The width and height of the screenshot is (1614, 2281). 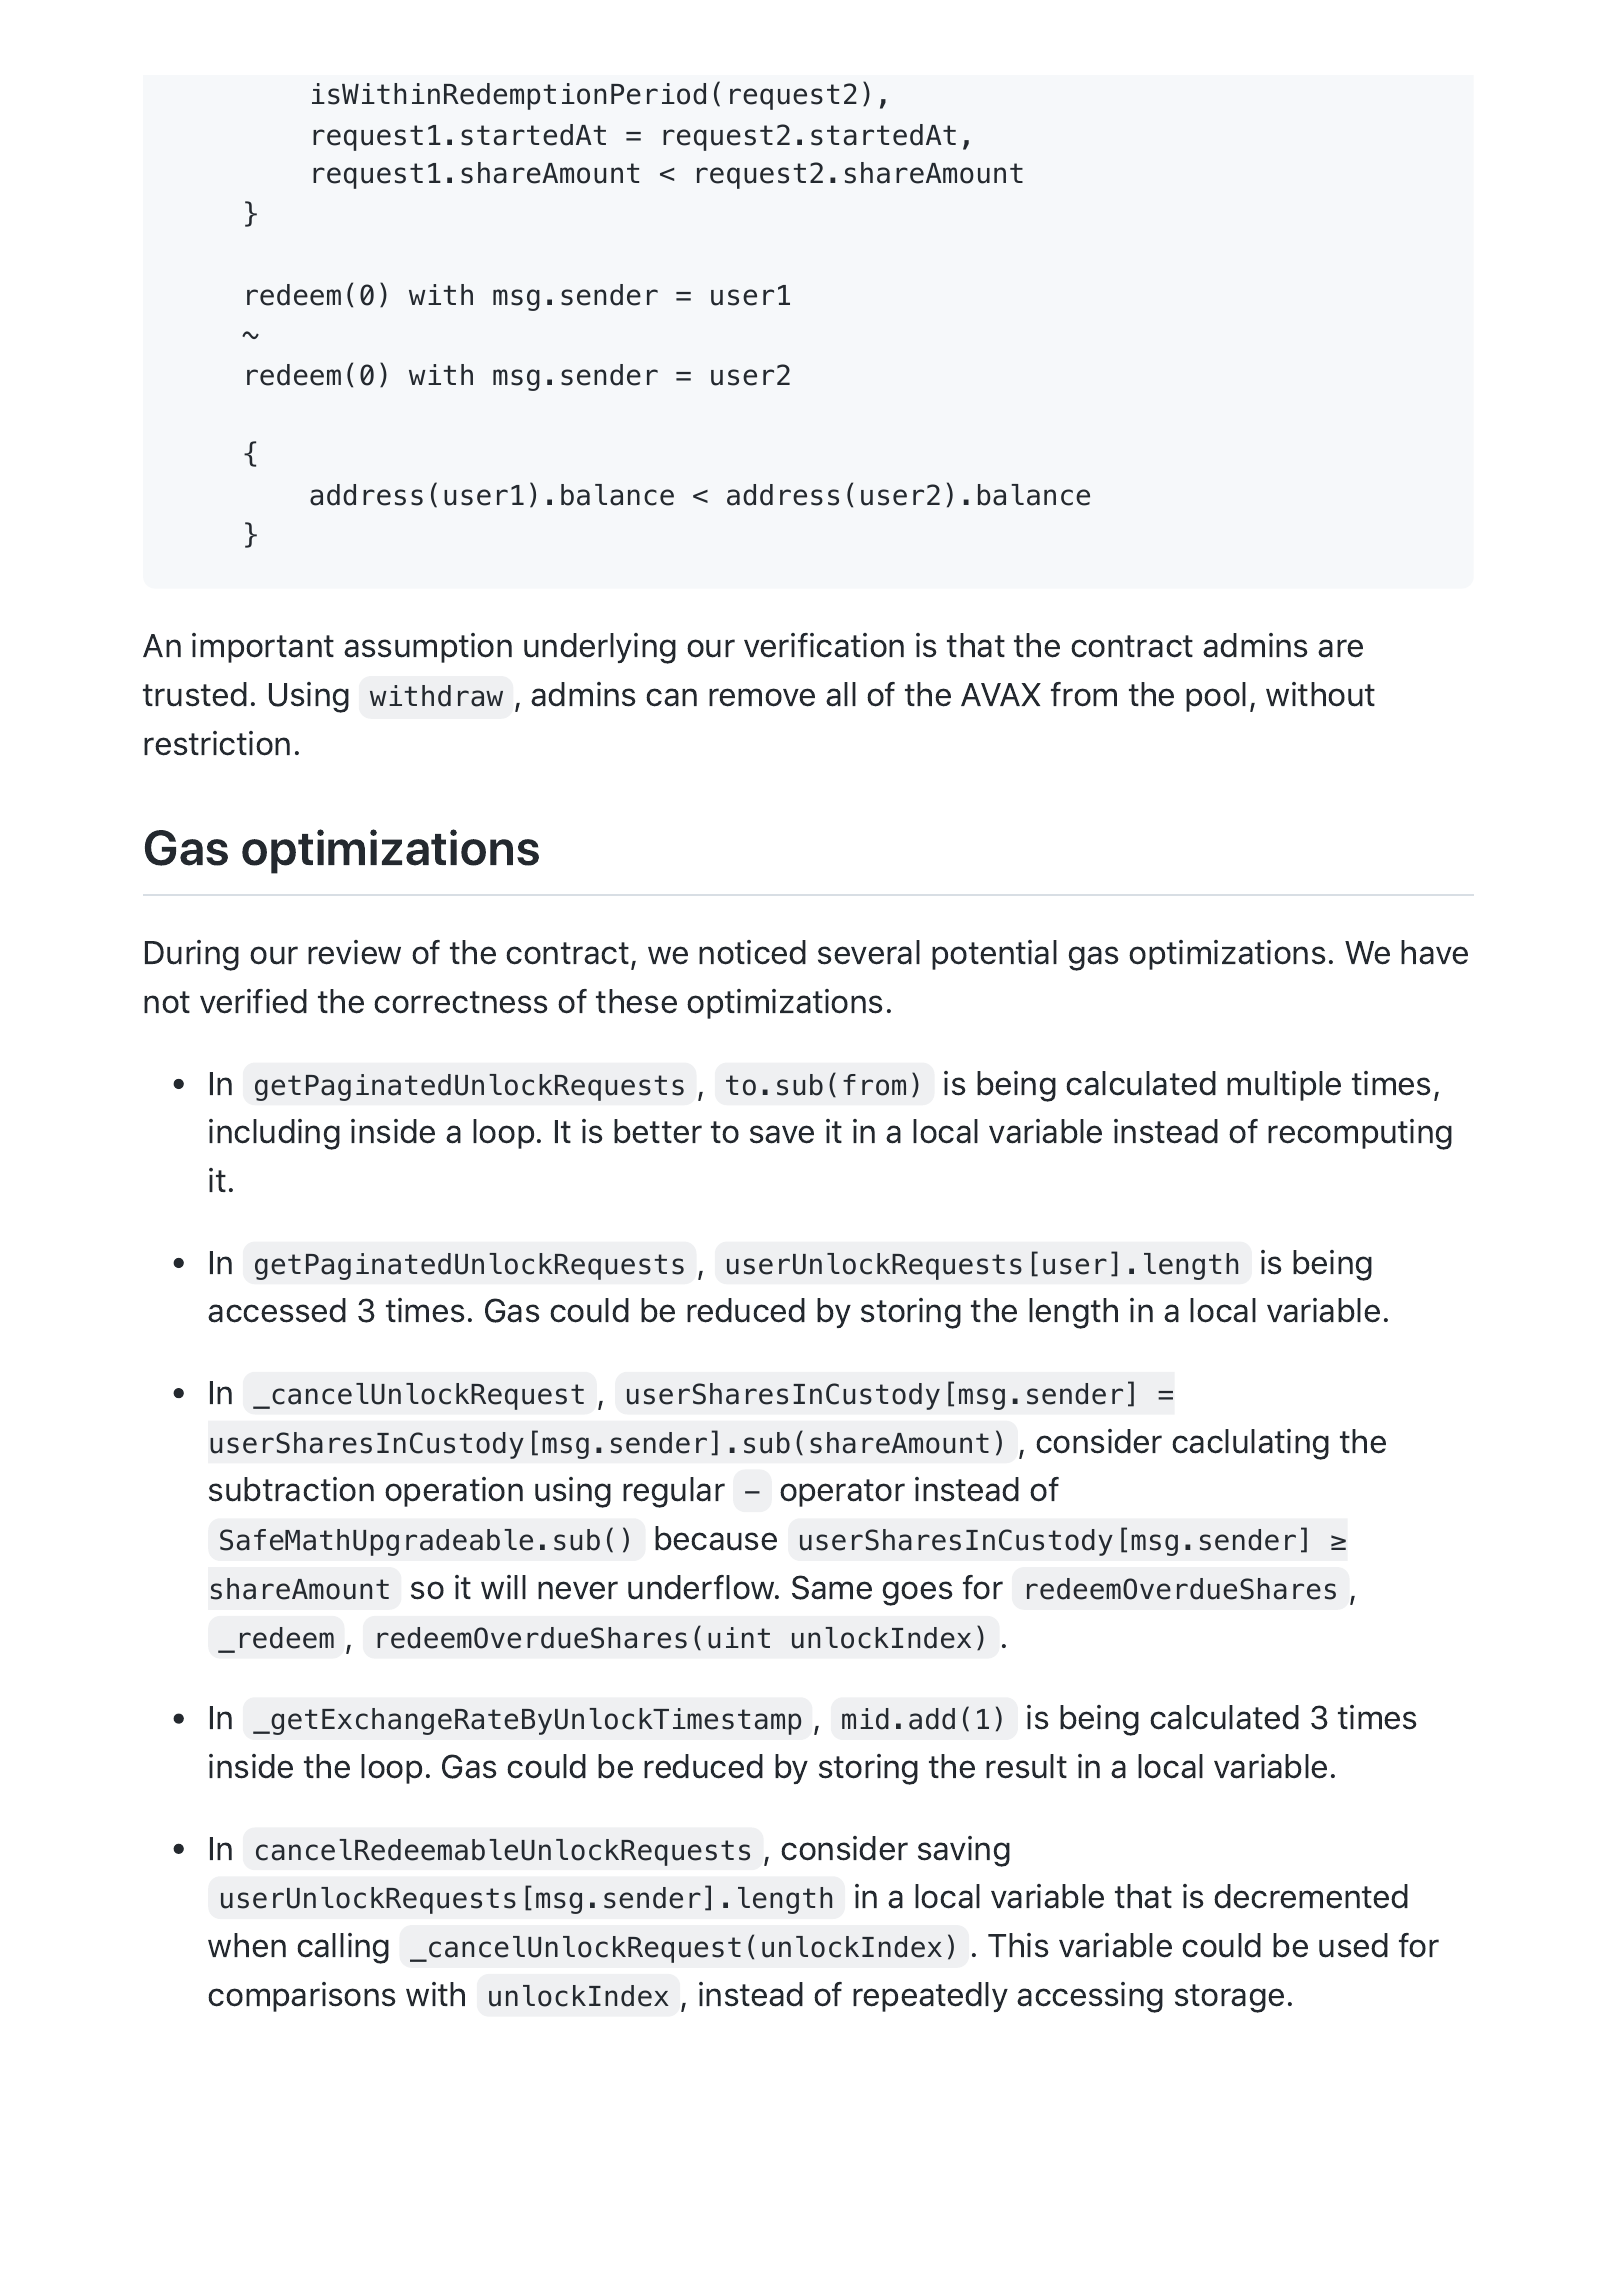 I want to click on remove, so click(x=762, y=697).
